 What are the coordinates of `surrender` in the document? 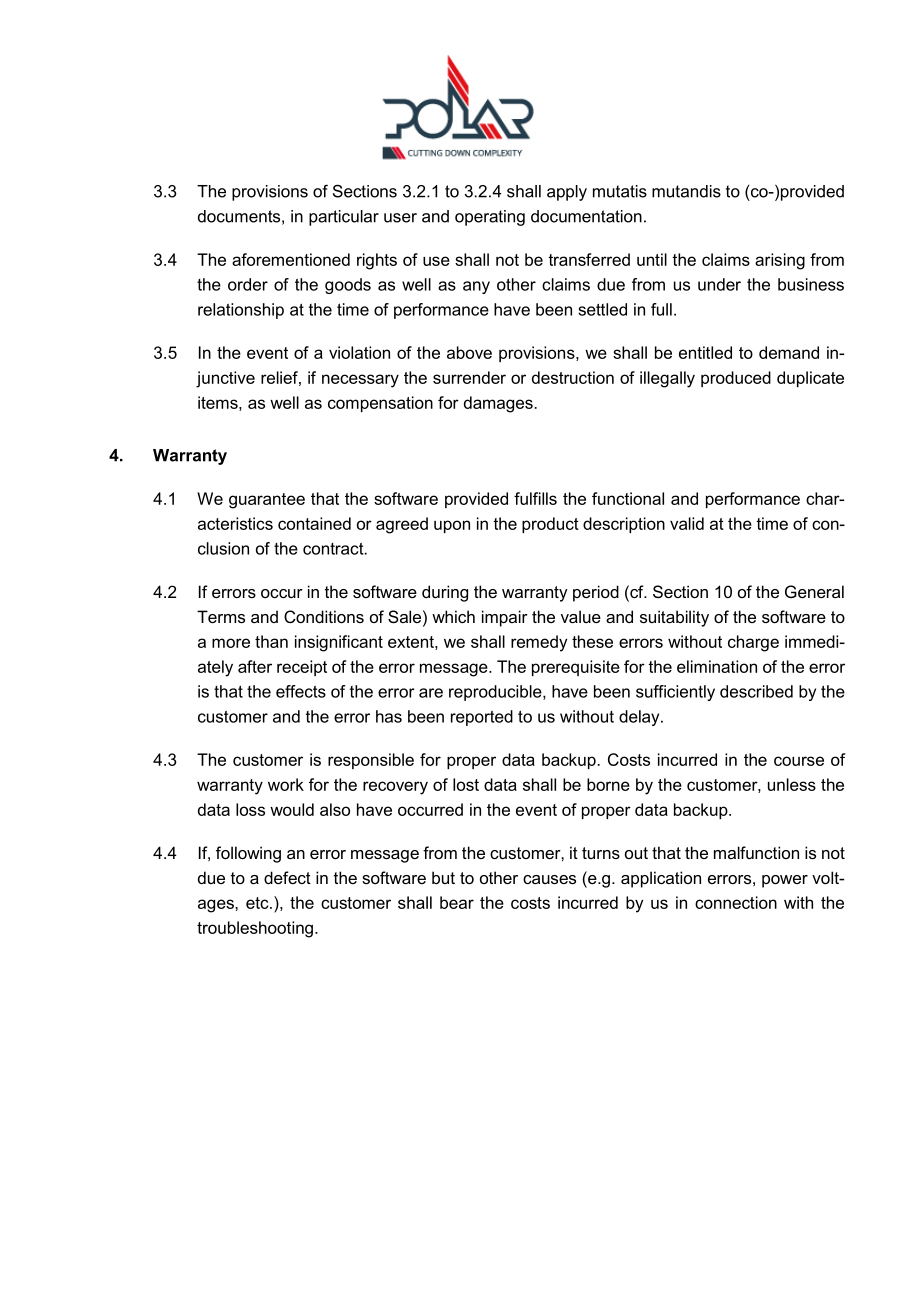 It's located at (469, 377).
